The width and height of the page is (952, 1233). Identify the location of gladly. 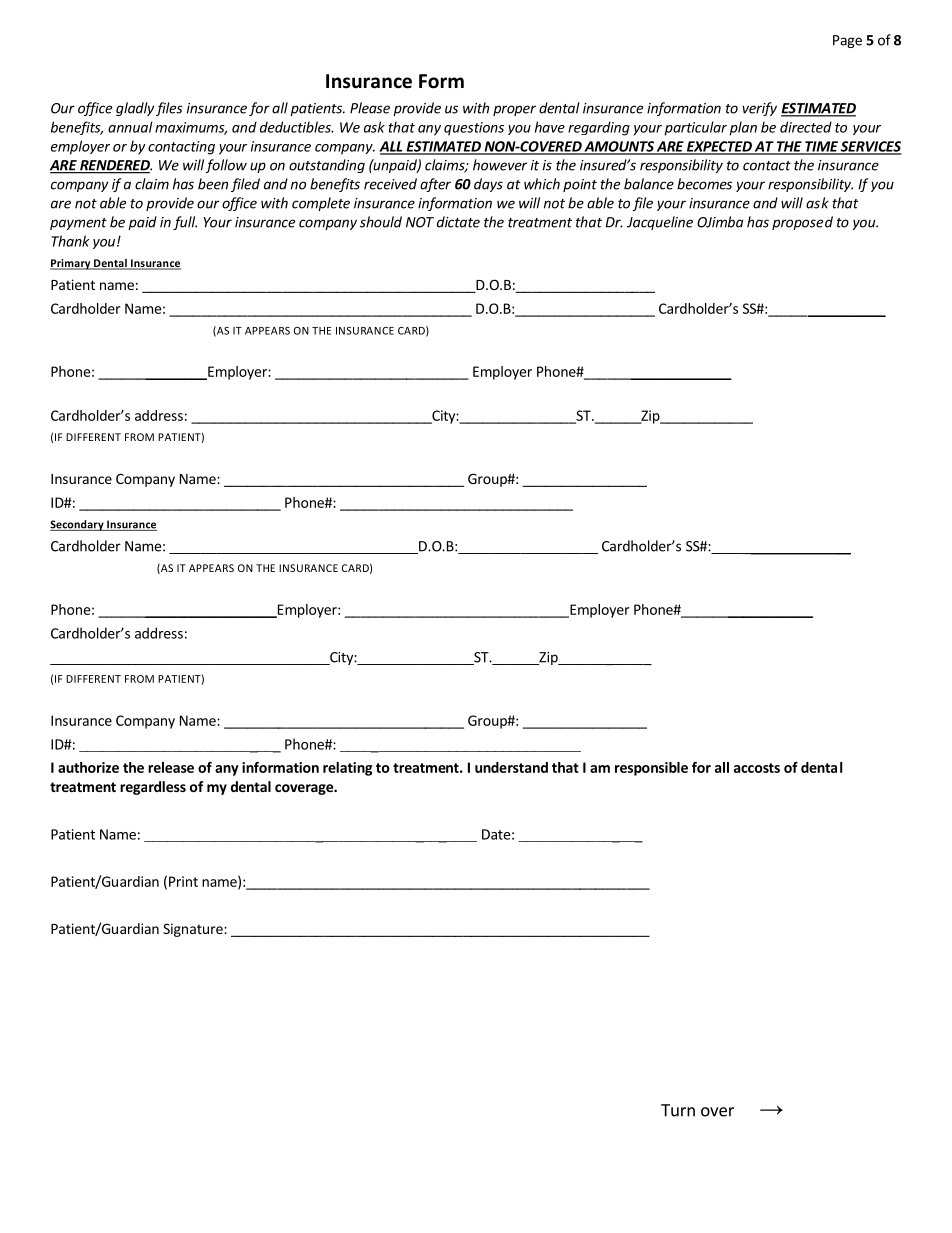
(135, 109).
